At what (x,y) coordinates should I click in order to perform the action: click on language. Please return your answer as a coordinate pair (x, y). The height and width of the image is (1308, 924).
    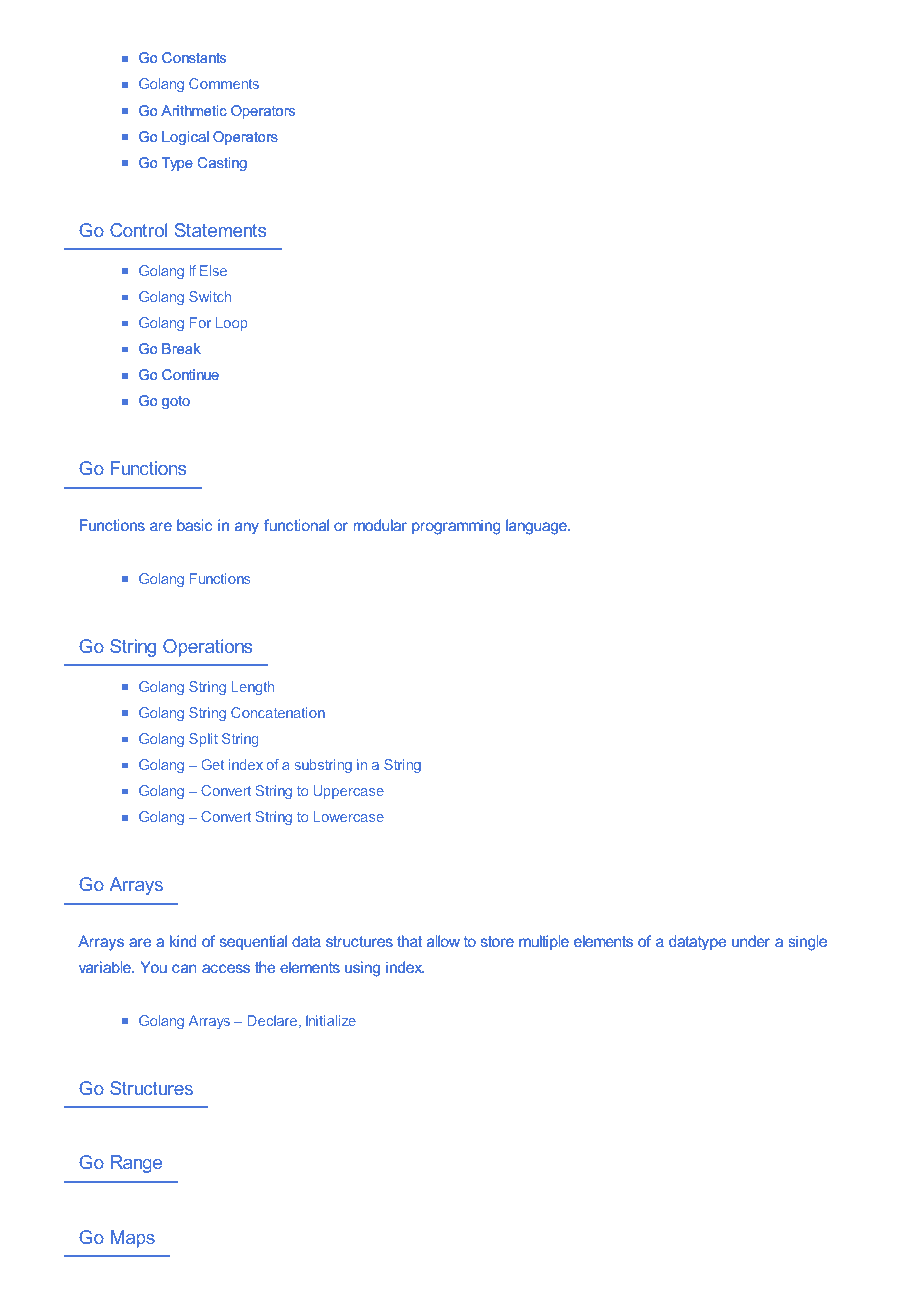
    Looking at the image, I should click on (537, 527).
